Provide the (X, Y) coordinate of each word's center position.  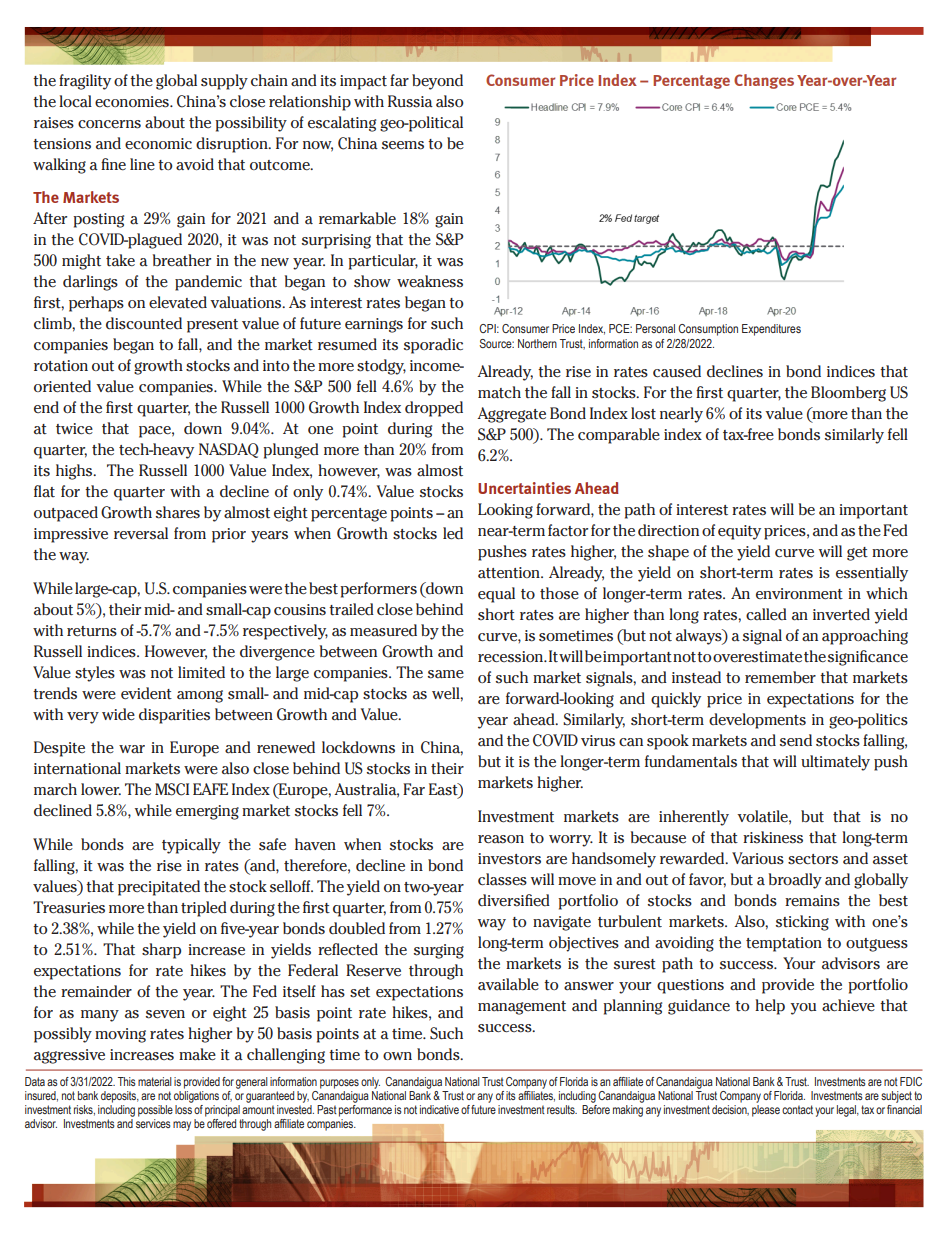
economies (133, 102)
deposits (120, 1097)
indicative (439, 1109)
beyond (437, 82)
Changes (764, 81)
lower (101, 789)
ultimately (835, 763)
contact (797, 1109)
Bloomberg (848, 394)
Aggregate (511, 415)
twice (74, 429)
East (444, 790)
